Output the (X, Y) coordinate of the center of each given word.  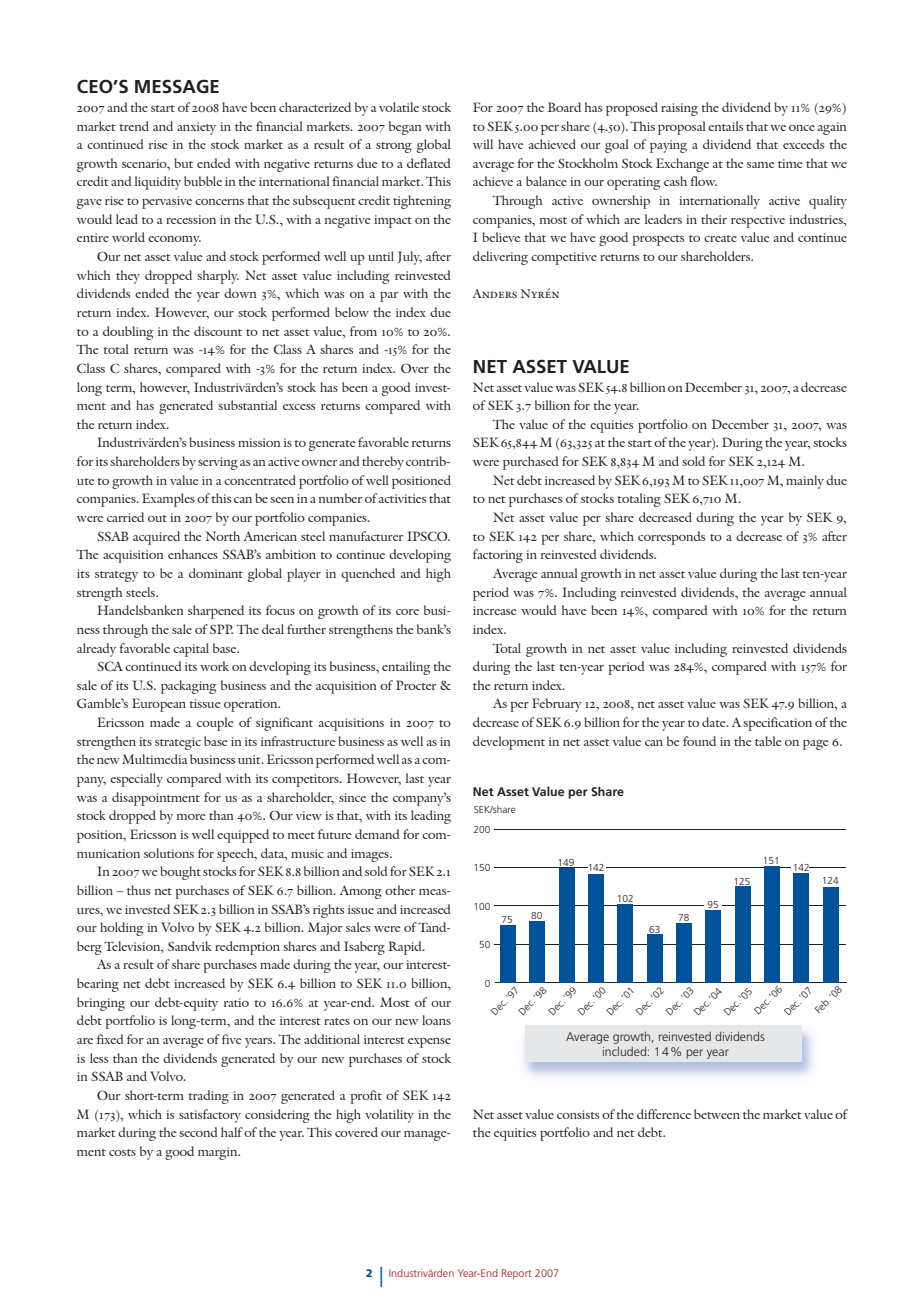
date (715, 722)
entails (725, 126)
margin (219, 1153)
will (483, 144)
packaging (188, 687)
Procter (416, 685)
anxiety (196, 128)
